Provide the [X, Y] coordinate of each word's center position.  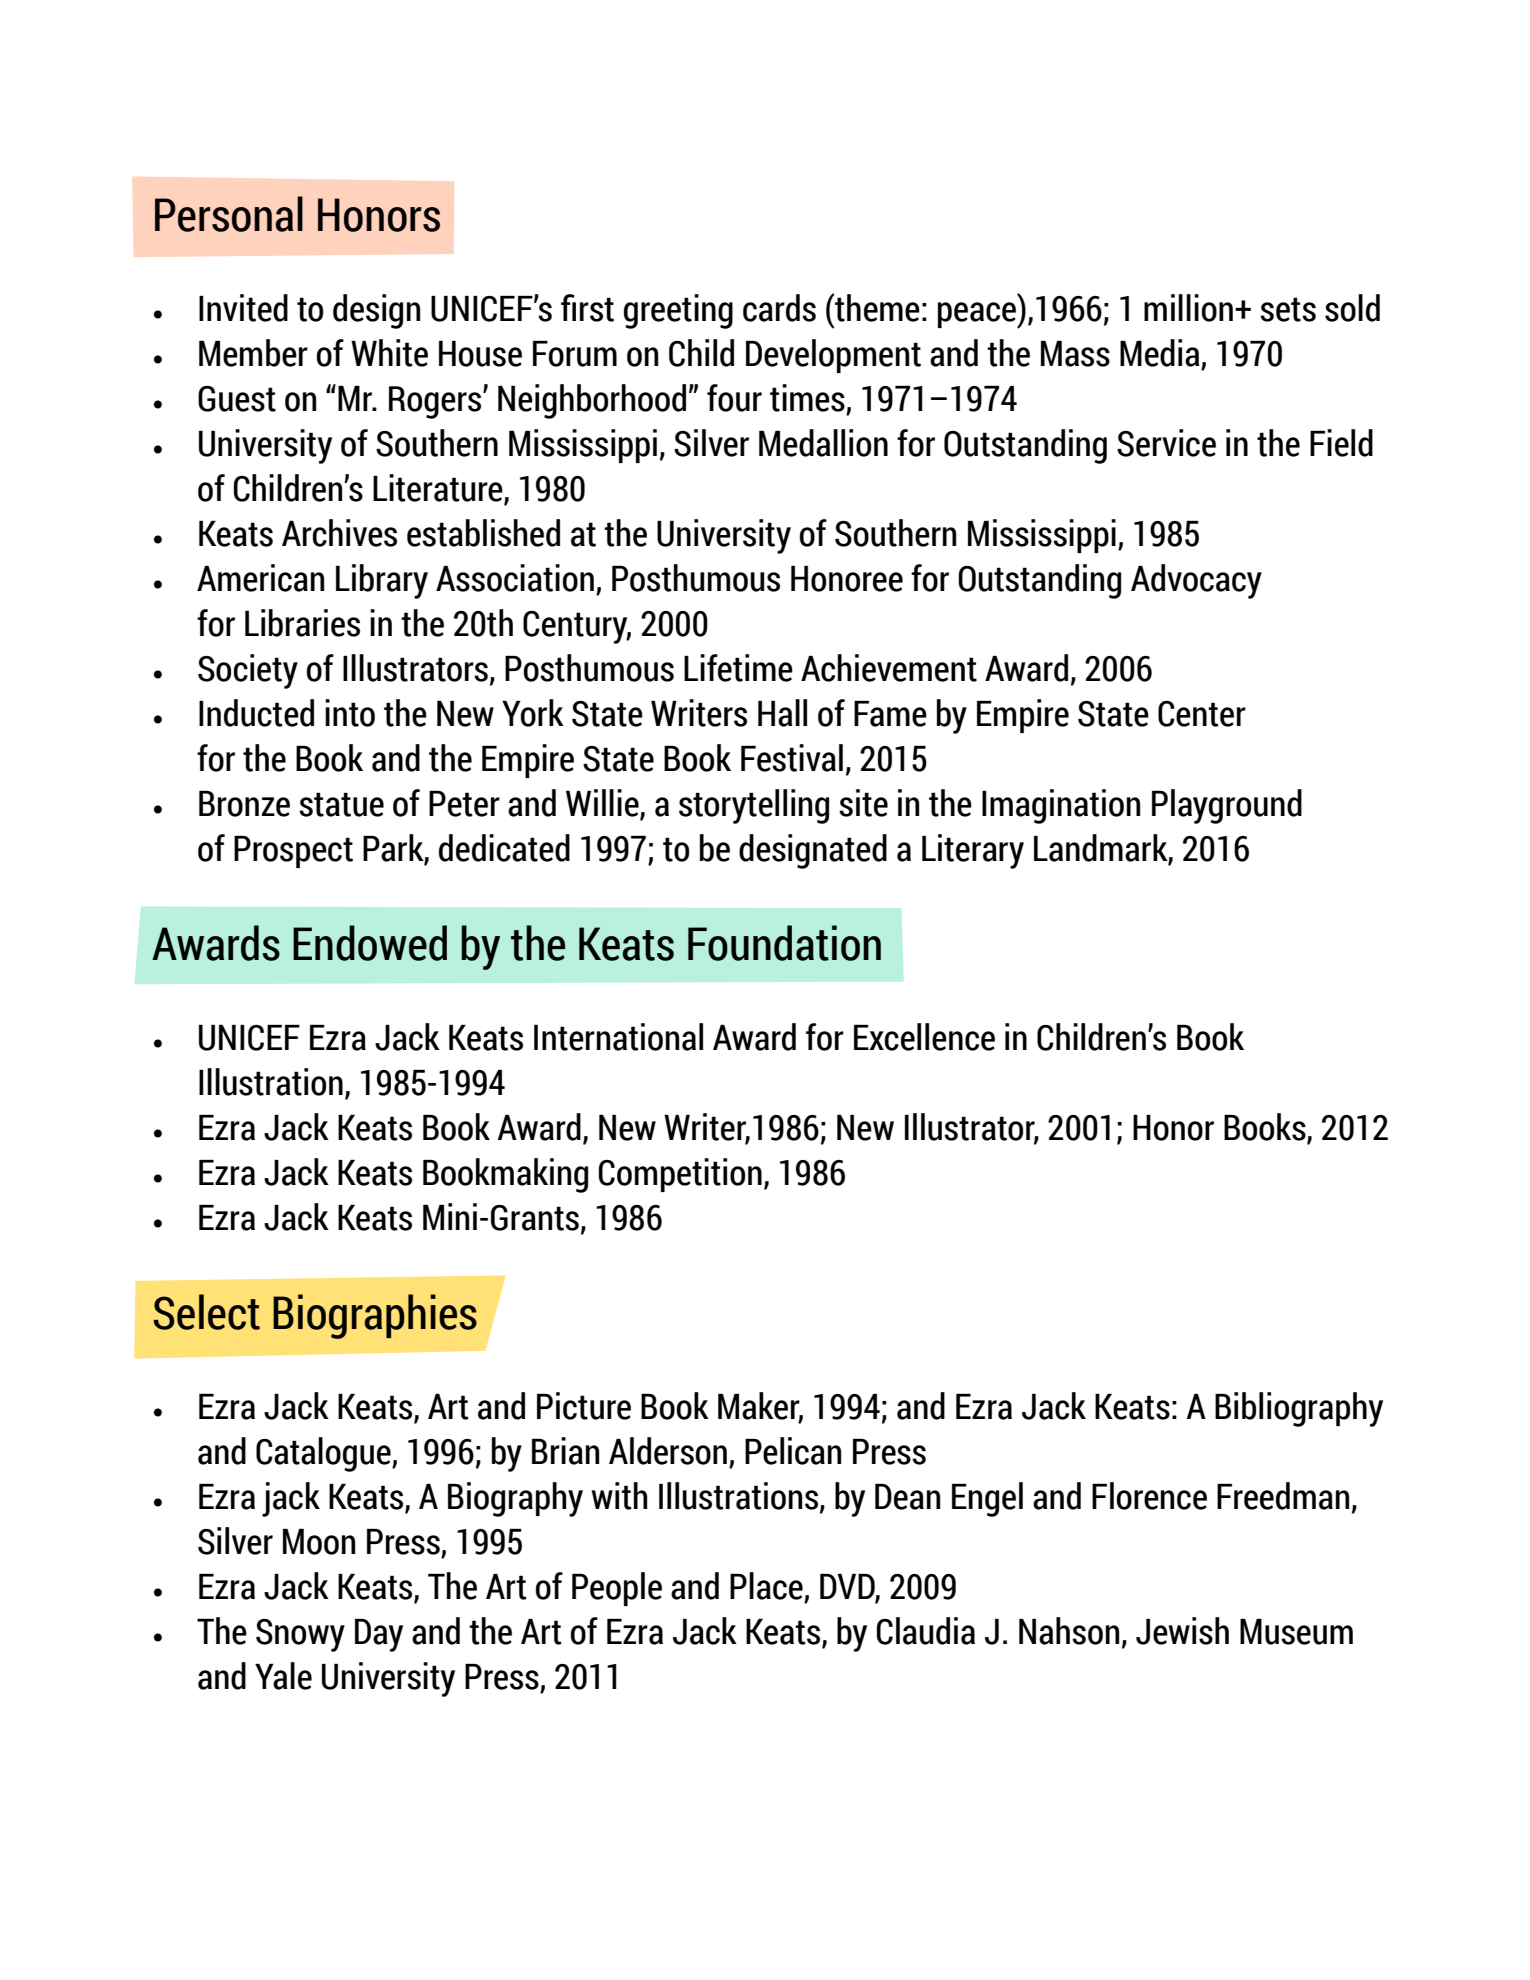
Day [379, 1635]
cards [779, 308]
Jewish [1182, 1631]
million [1188, 308]
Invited [243, 308]
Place [766, 1586]
